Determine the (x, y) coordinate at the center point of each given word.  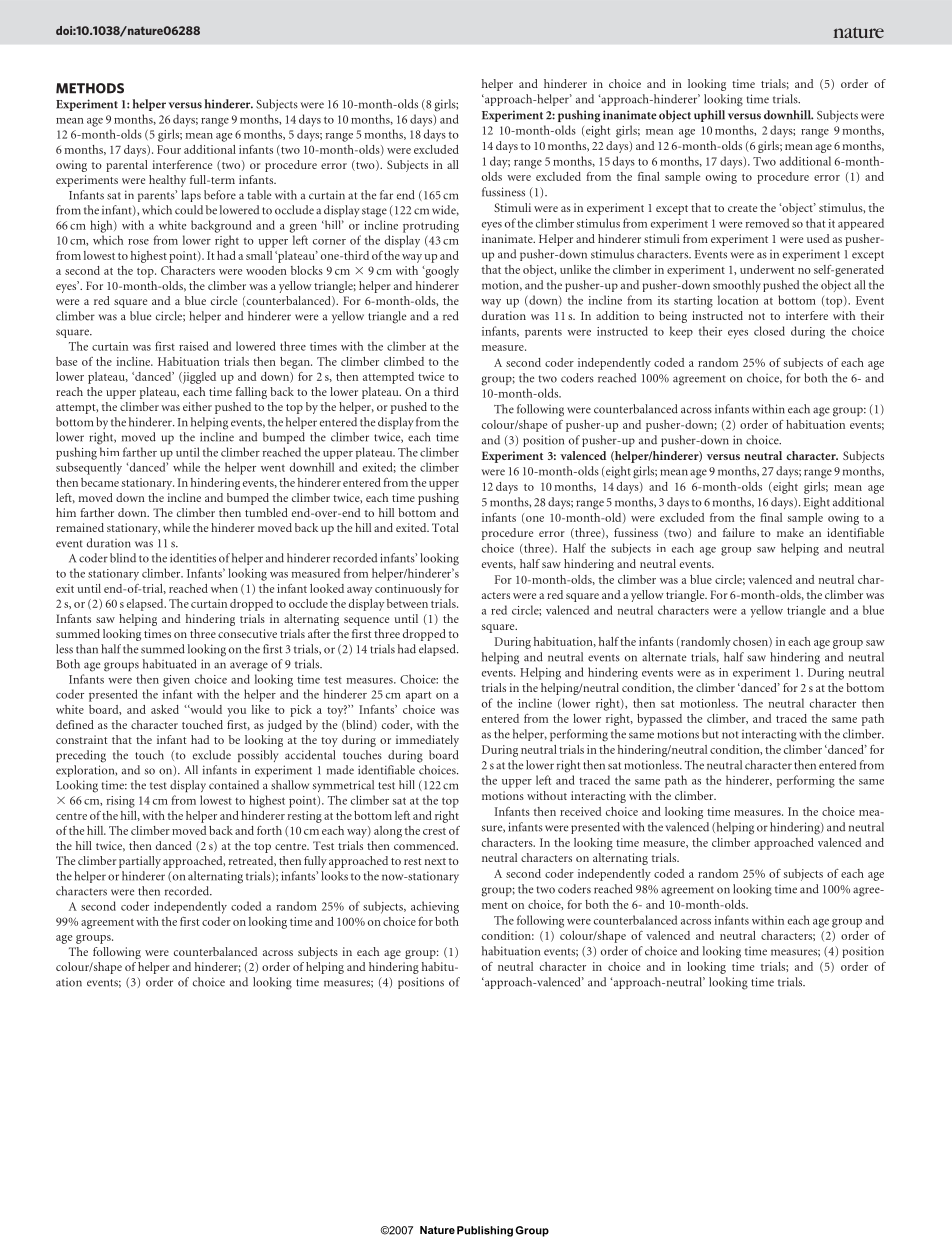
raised (194, 346)
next (435, 861)
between (407, 603)
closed (769, 331)
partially (140, 862)
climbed (404, 361)
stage (374, 212)
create (742, 208)
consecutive (247, 633)
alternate (664, 657)
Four (169, 149)
